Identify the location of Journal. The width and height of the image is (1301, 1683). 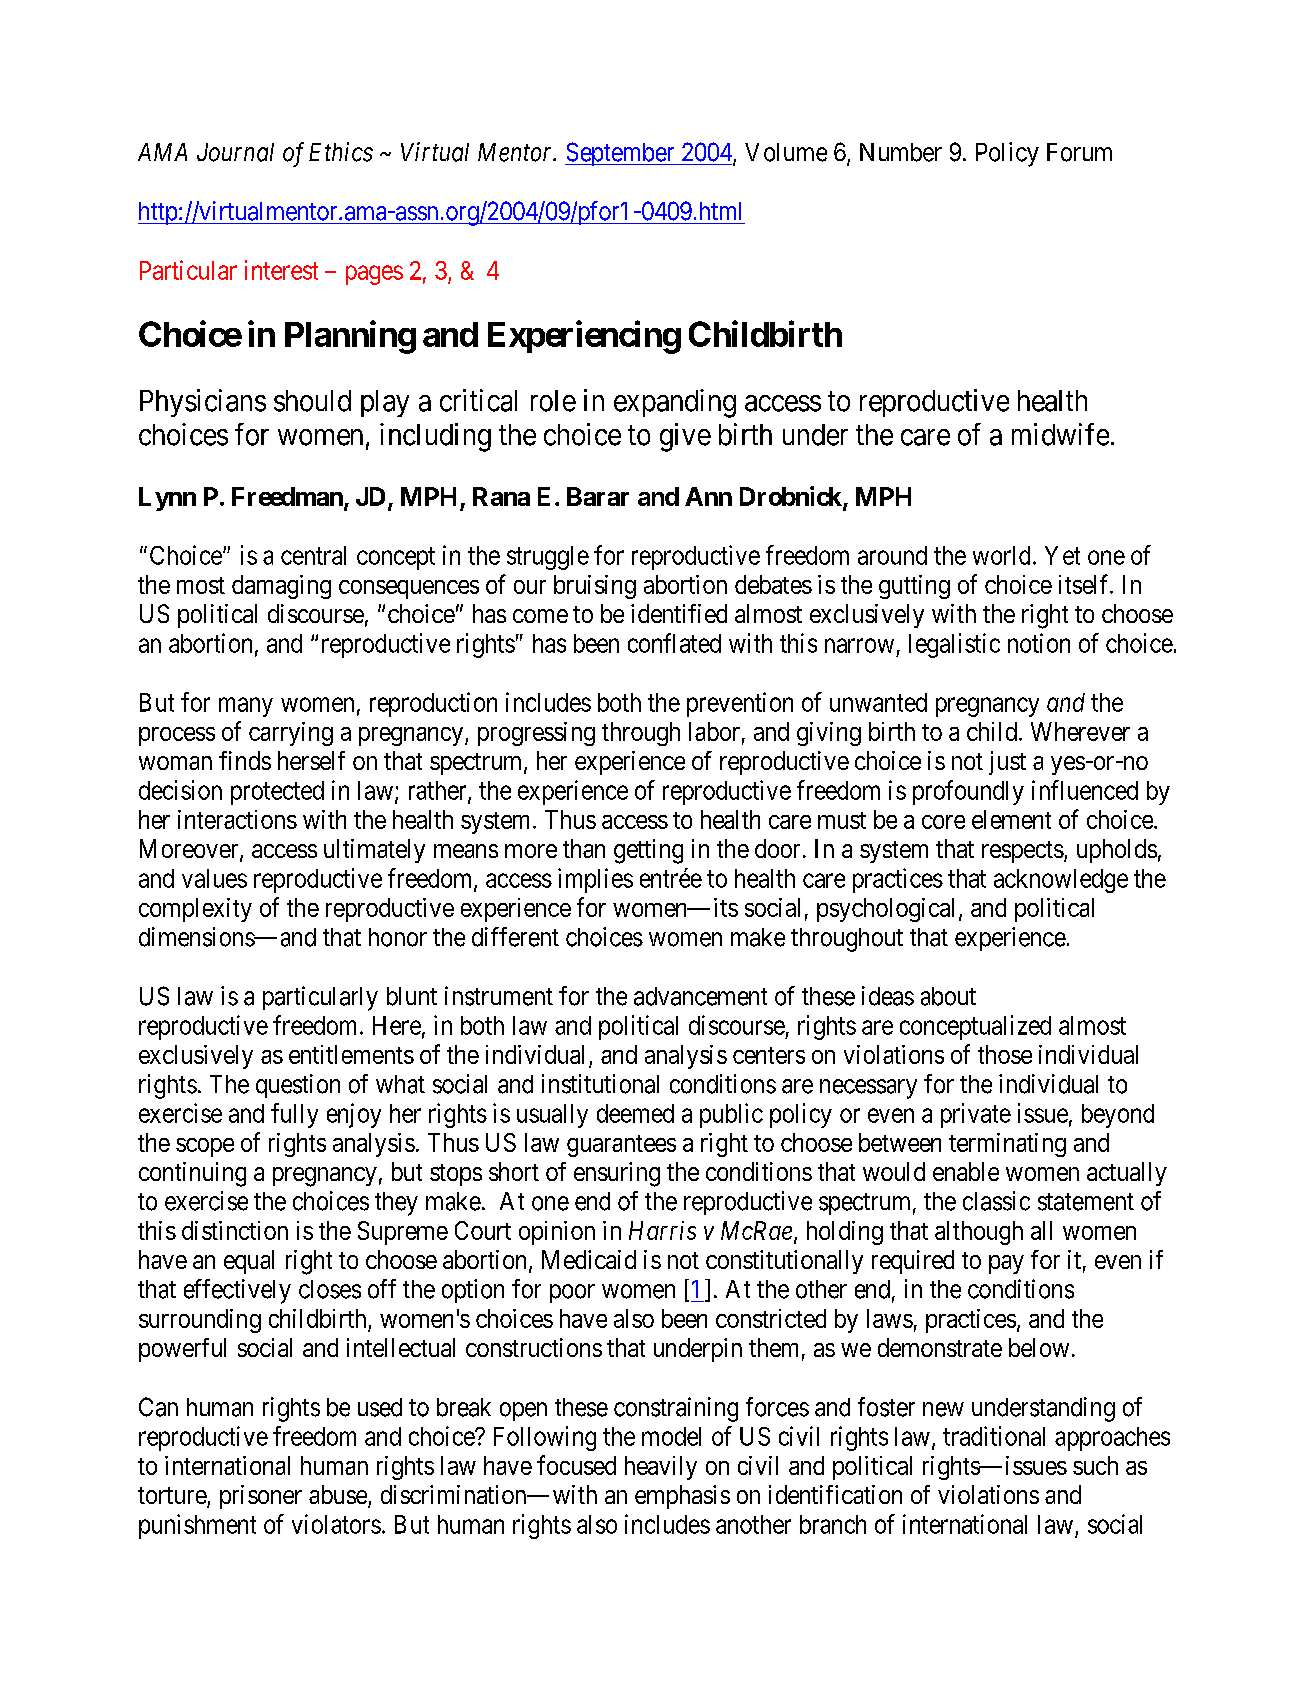
(235, 152).
